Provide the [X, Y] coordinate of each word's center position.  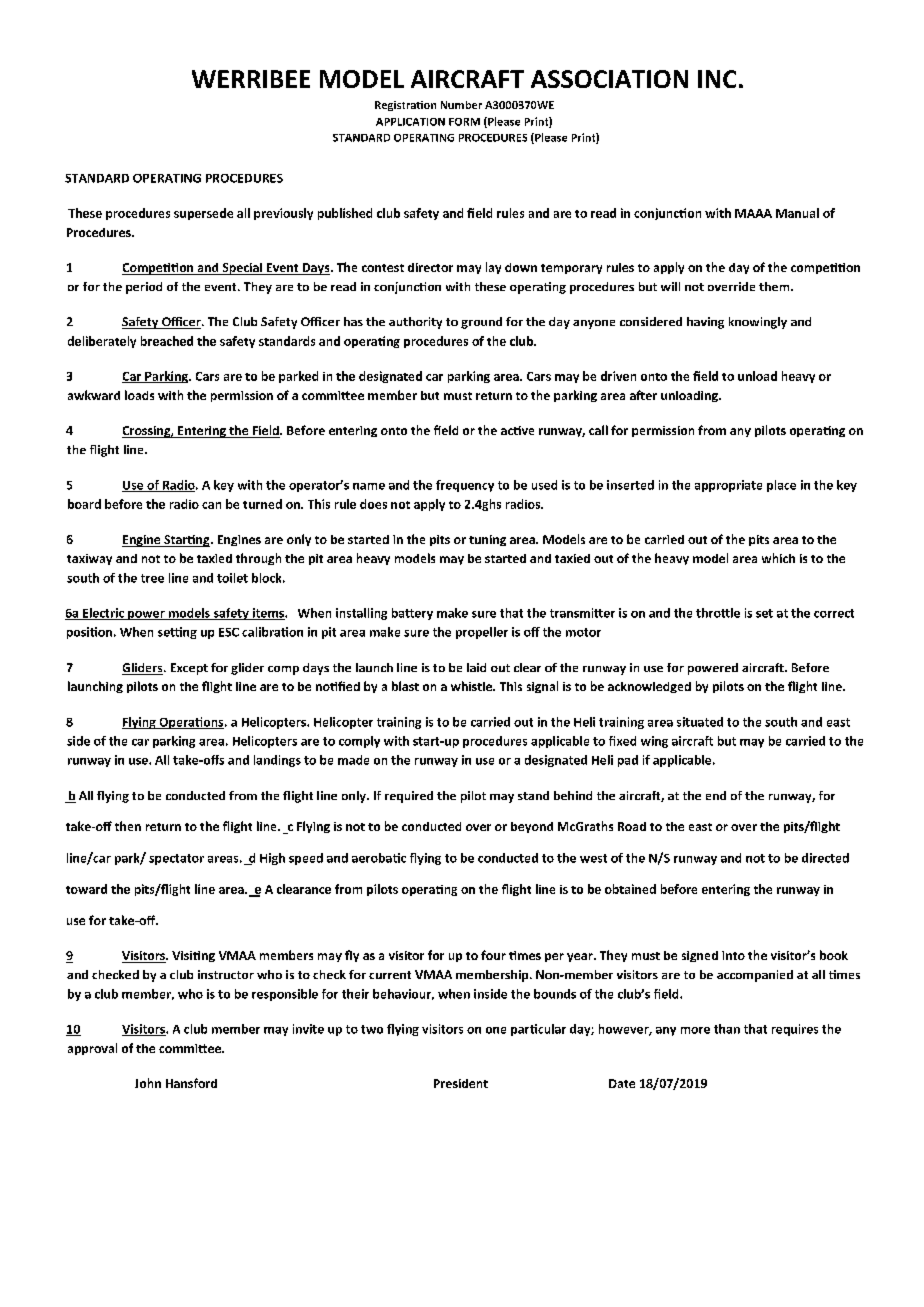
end [716, 795]
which [778, 558]
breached [167, 341]
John [148, 1083]
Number [461, 105]
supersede [203, 214]
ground [481, 323]
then [128, 826]
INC [717, 79]
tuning [487, 540]
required [409, 797]
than [727, 1029]
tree [152, 578]
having [705, 323]
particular [538, 1030]
